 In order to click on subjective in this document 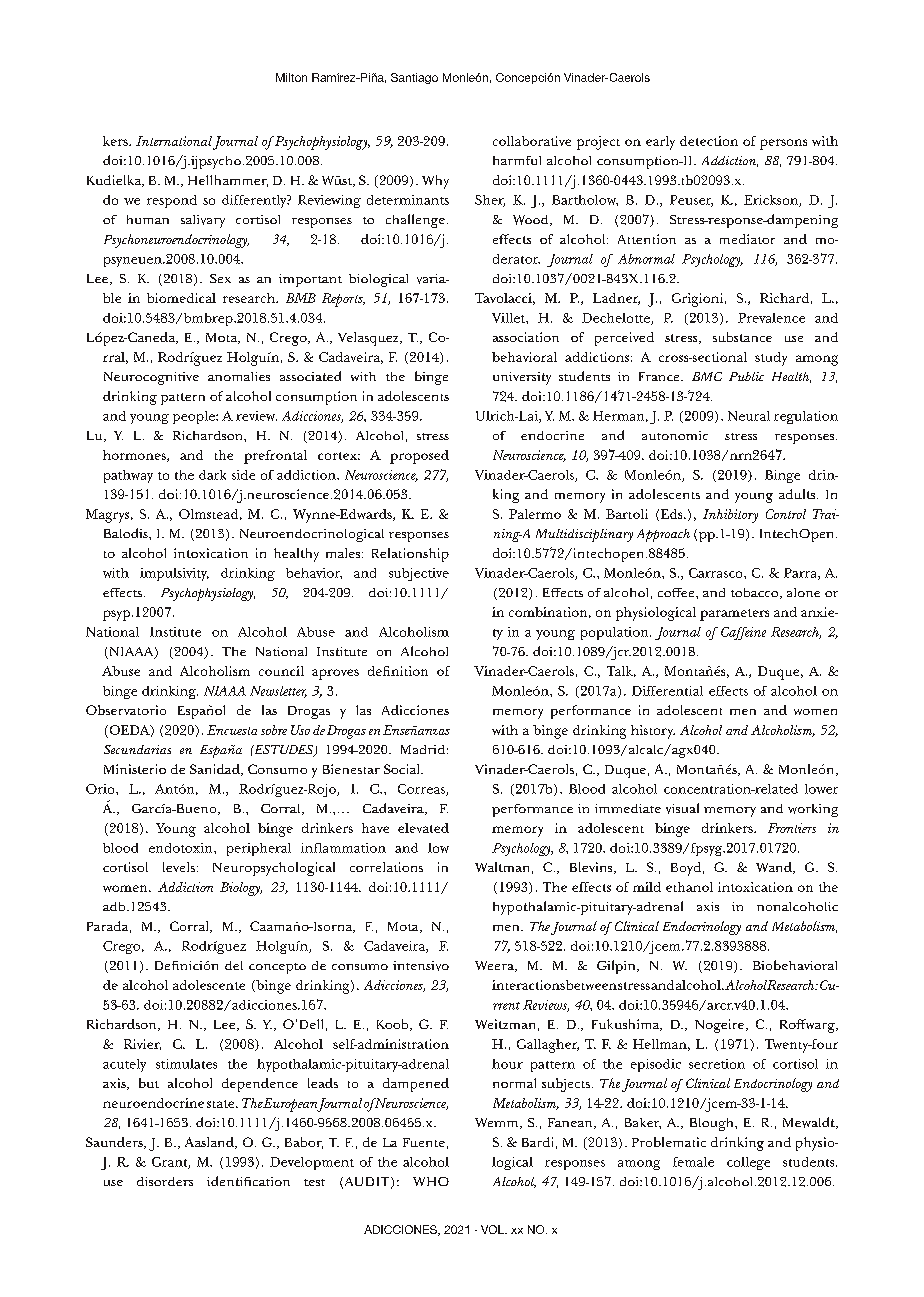, I will do `click(419, 574)`.
